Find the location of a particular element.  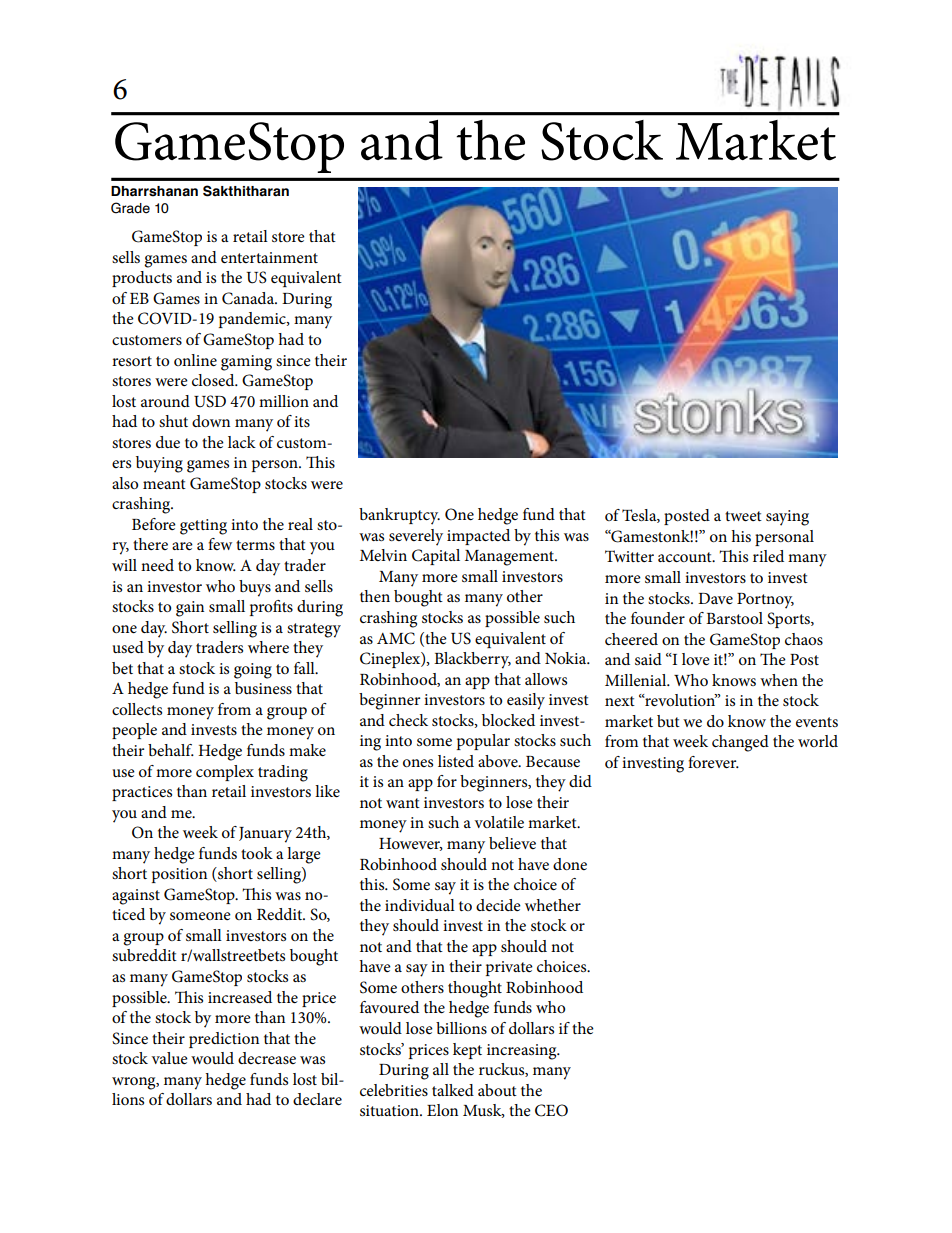

entertainment is located at coordinates (269, 257).
